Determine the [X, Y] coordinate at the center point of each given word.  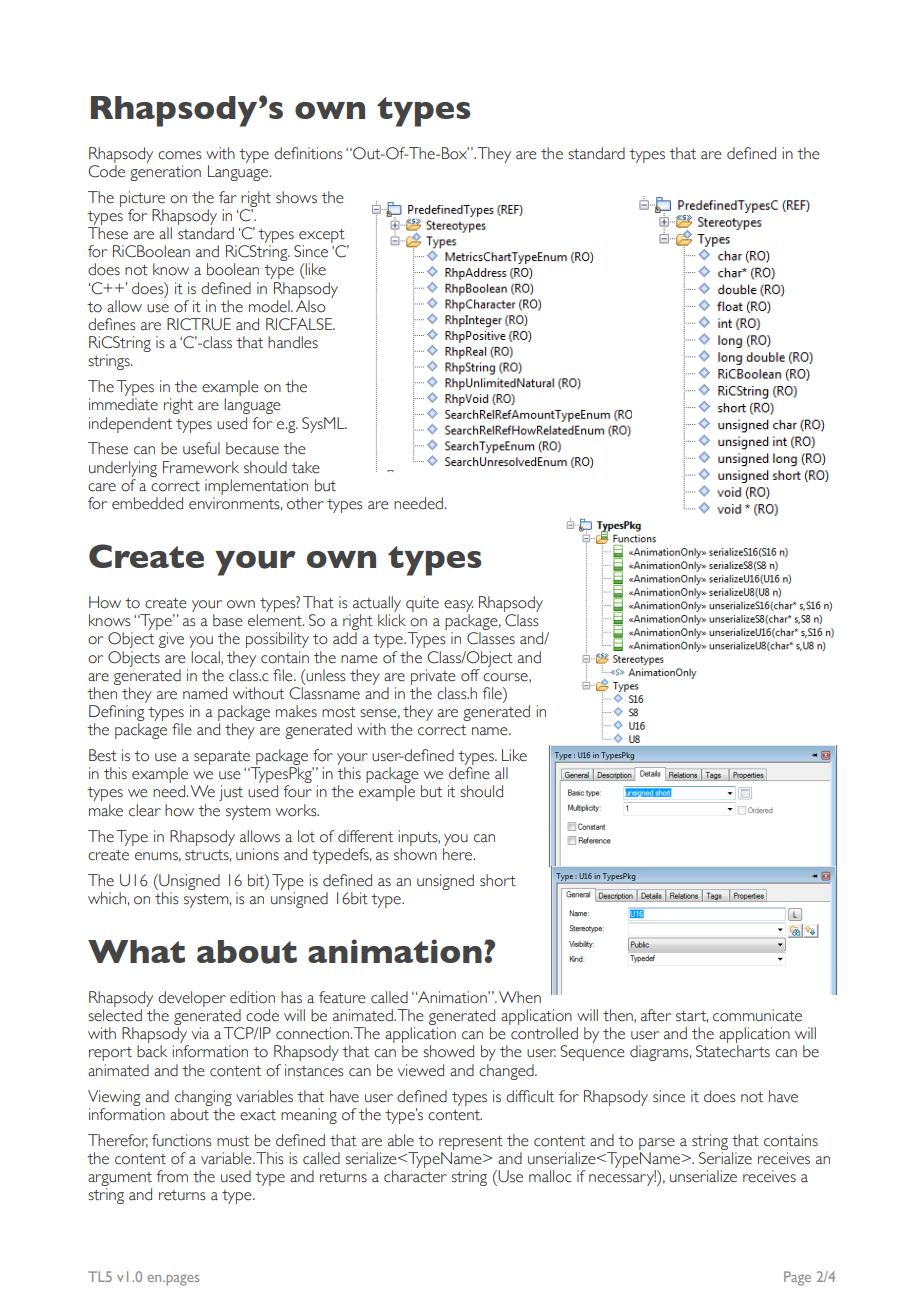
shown [415, 854]
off [470, 675]
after [656, 1015]
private [433, 677]
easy [458, 606]
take [305, 467]
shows [296, 197]
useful [201, 448]
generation [165, 173]
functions [182, 1140]
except [322, 236]
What [136, 951]
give [171, 640]
